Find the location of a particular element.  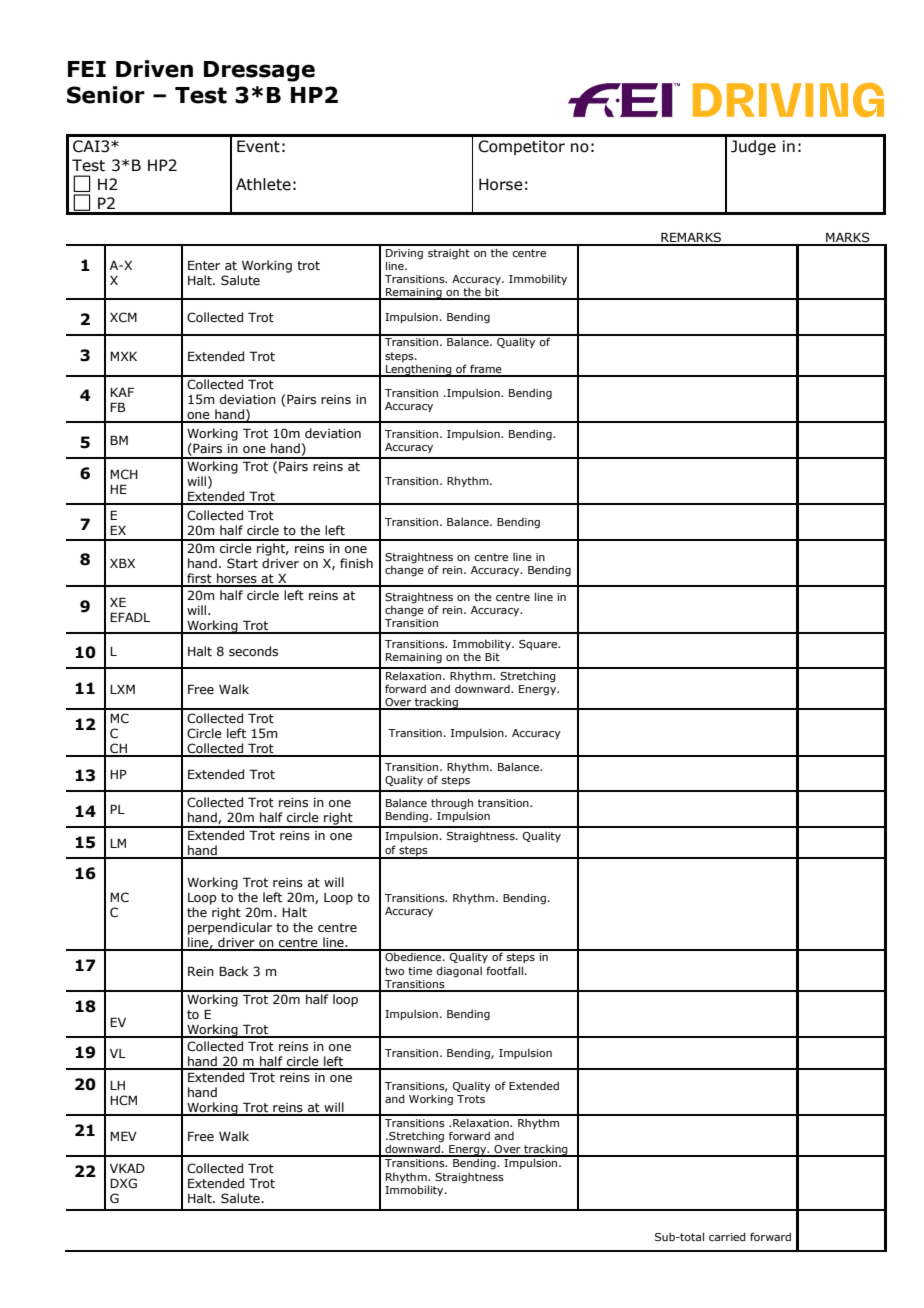

MEV is located at coordinates (123, 1136).
